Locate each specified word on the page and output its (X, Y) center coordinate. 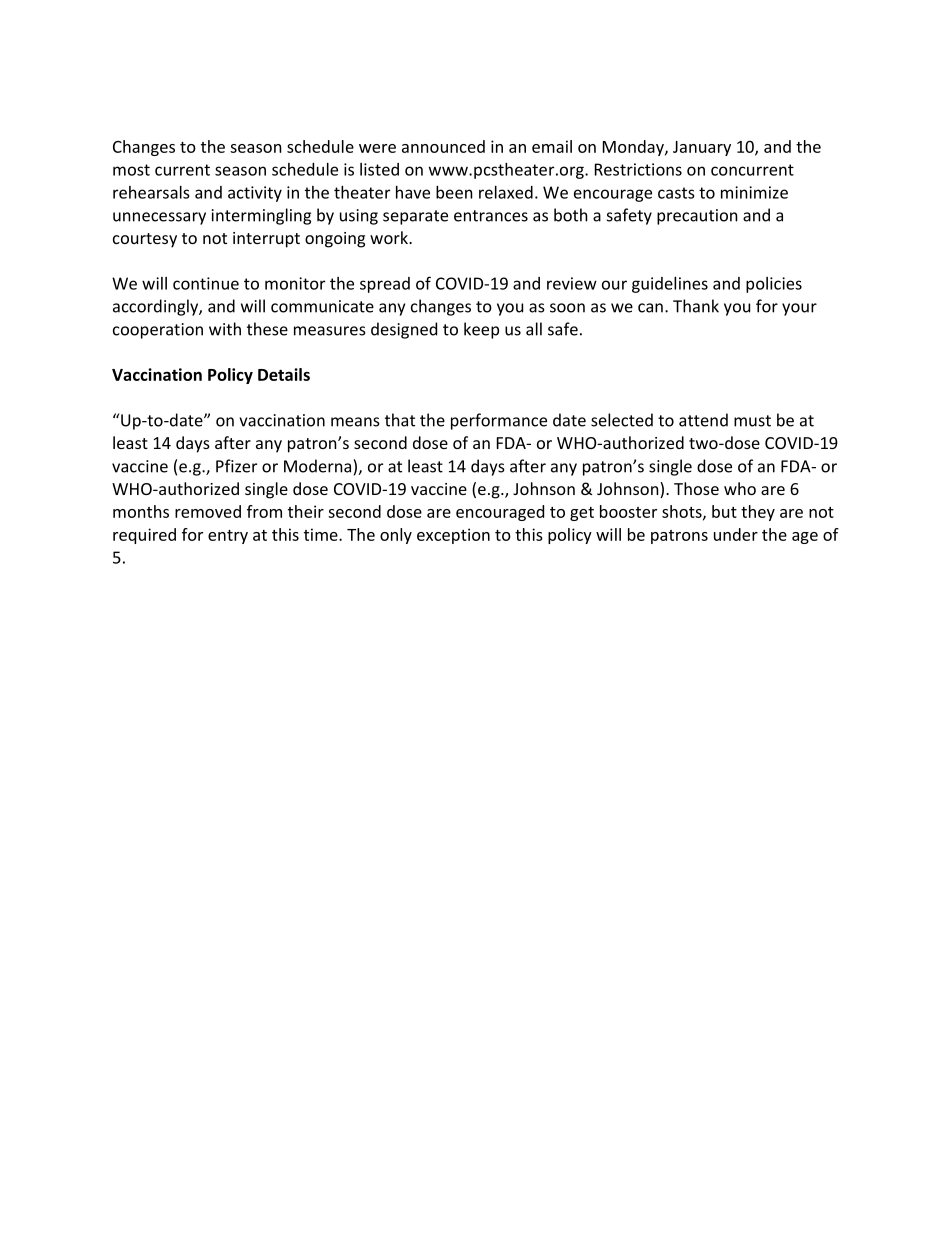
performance (499, 421)
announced (443, 146)
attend (703, 420)
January (702, 148)
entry (228, 537)
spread (385, 285)
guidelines (670, 285)
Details (284, 374)
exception (453, 536)
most (131, 170)
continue (206, 283)
